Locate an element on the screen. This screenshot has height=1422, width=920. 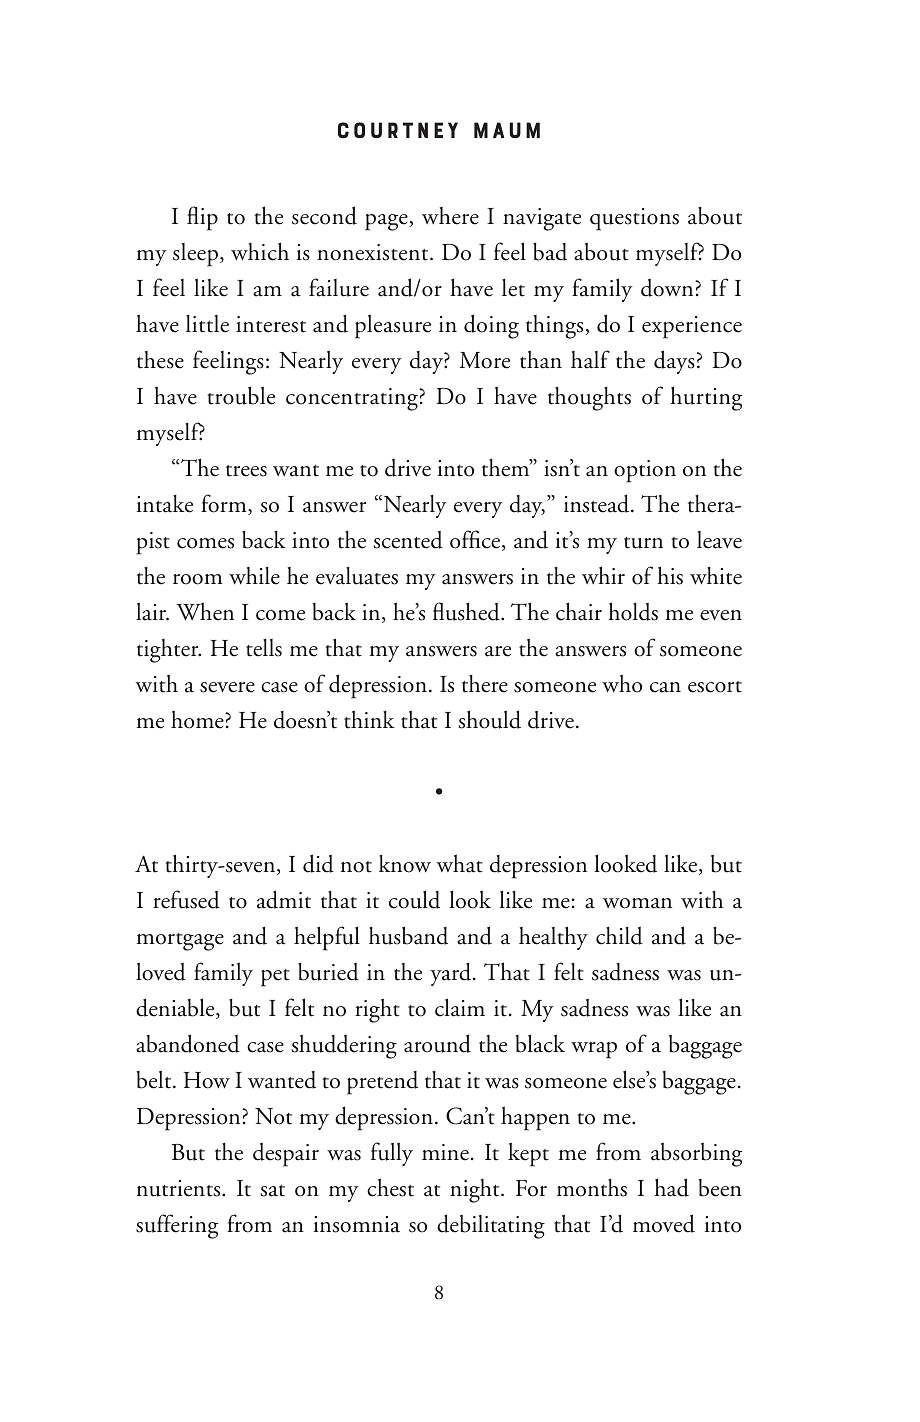
night is located at coordinates (476, 1191).
